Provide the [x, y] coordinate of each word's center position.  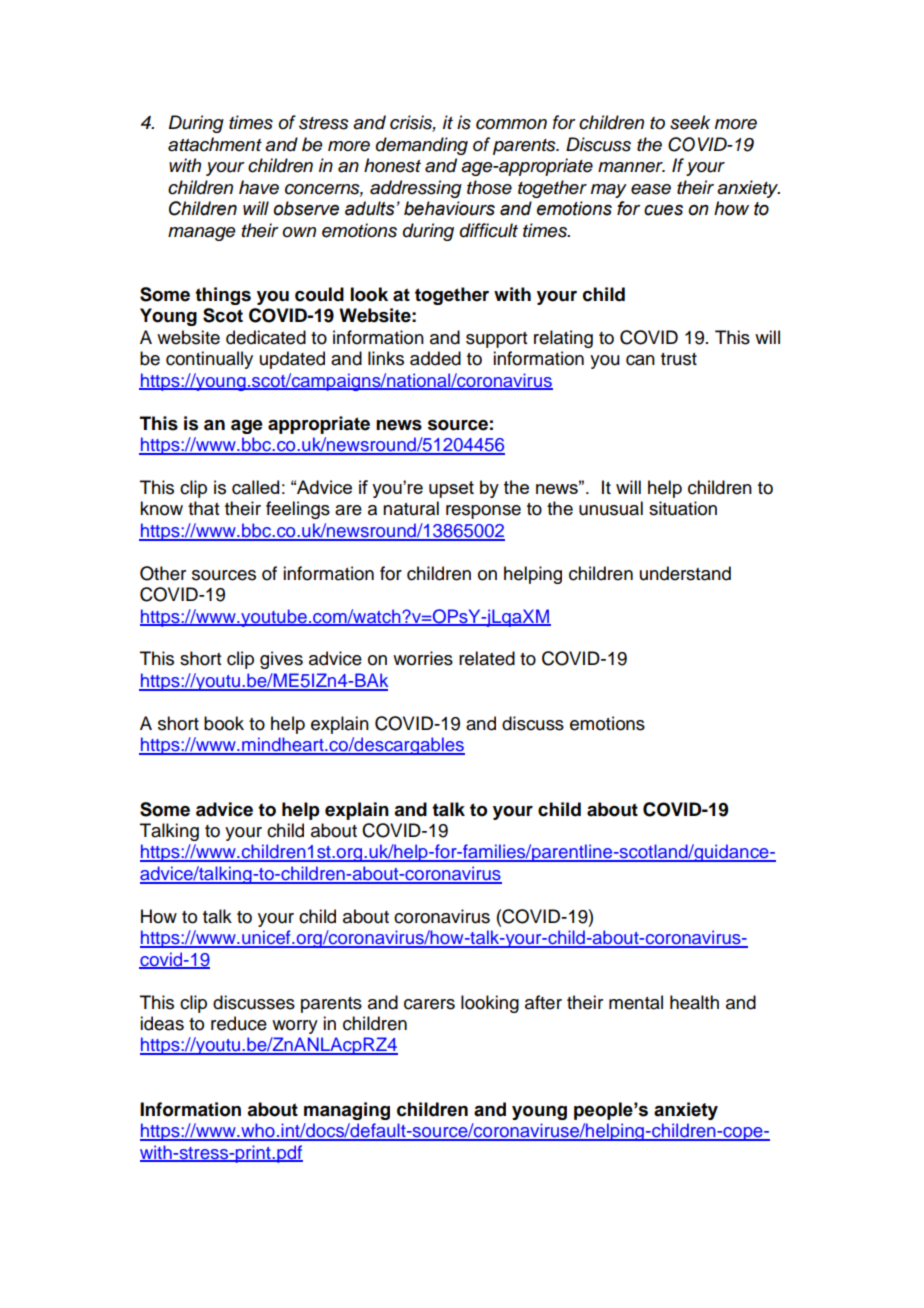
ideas [162, 1023]
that [203, 508]
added [435, 358]
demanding [422, 146]
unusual [611, 508]
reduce [239, 1023]
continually [209, 360]
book [224, 723]
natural [411, 508]
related [487, 658]
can [640, 360]
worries [423, 658]
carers [429, 1004]
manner [631, 167]
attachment [215, 144]
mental [636, 1002]
